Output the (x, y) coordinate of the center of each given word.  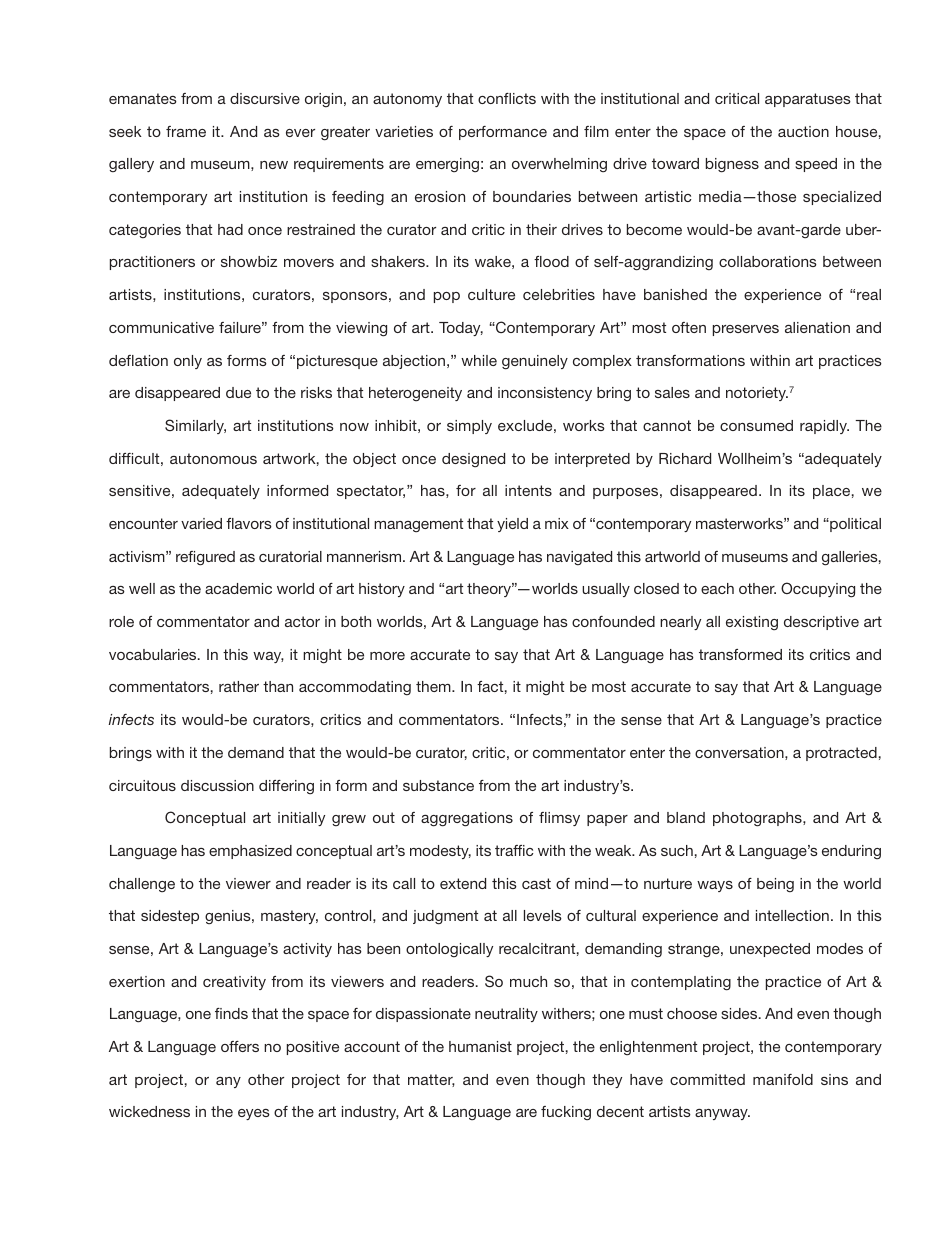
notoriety (757, 394)
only (188, 362)
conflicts (507, 98)
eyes (254, 1114)
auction (803, 131)
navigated (579, 558)
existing (752, 623)
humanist (480, 1046)
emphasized (250, 852)
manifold (783, 1079)
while (479, 360)
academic (238, 588)
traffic (514, 850)
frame (186, 131)
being (775, 885)
